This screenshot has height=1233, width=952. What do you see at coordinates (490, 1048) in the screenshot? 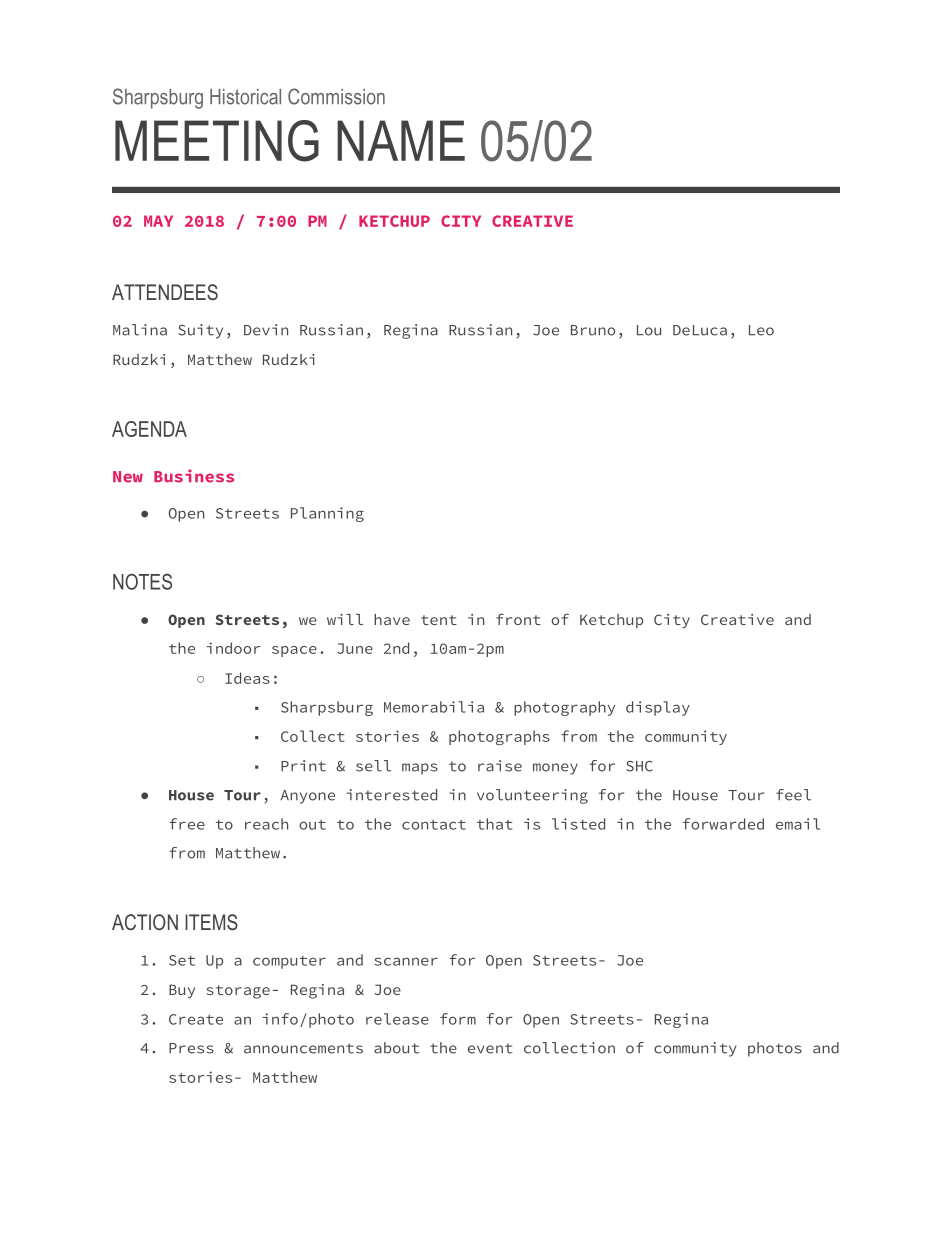
I see `event` at bounding box center [490, 1048].
